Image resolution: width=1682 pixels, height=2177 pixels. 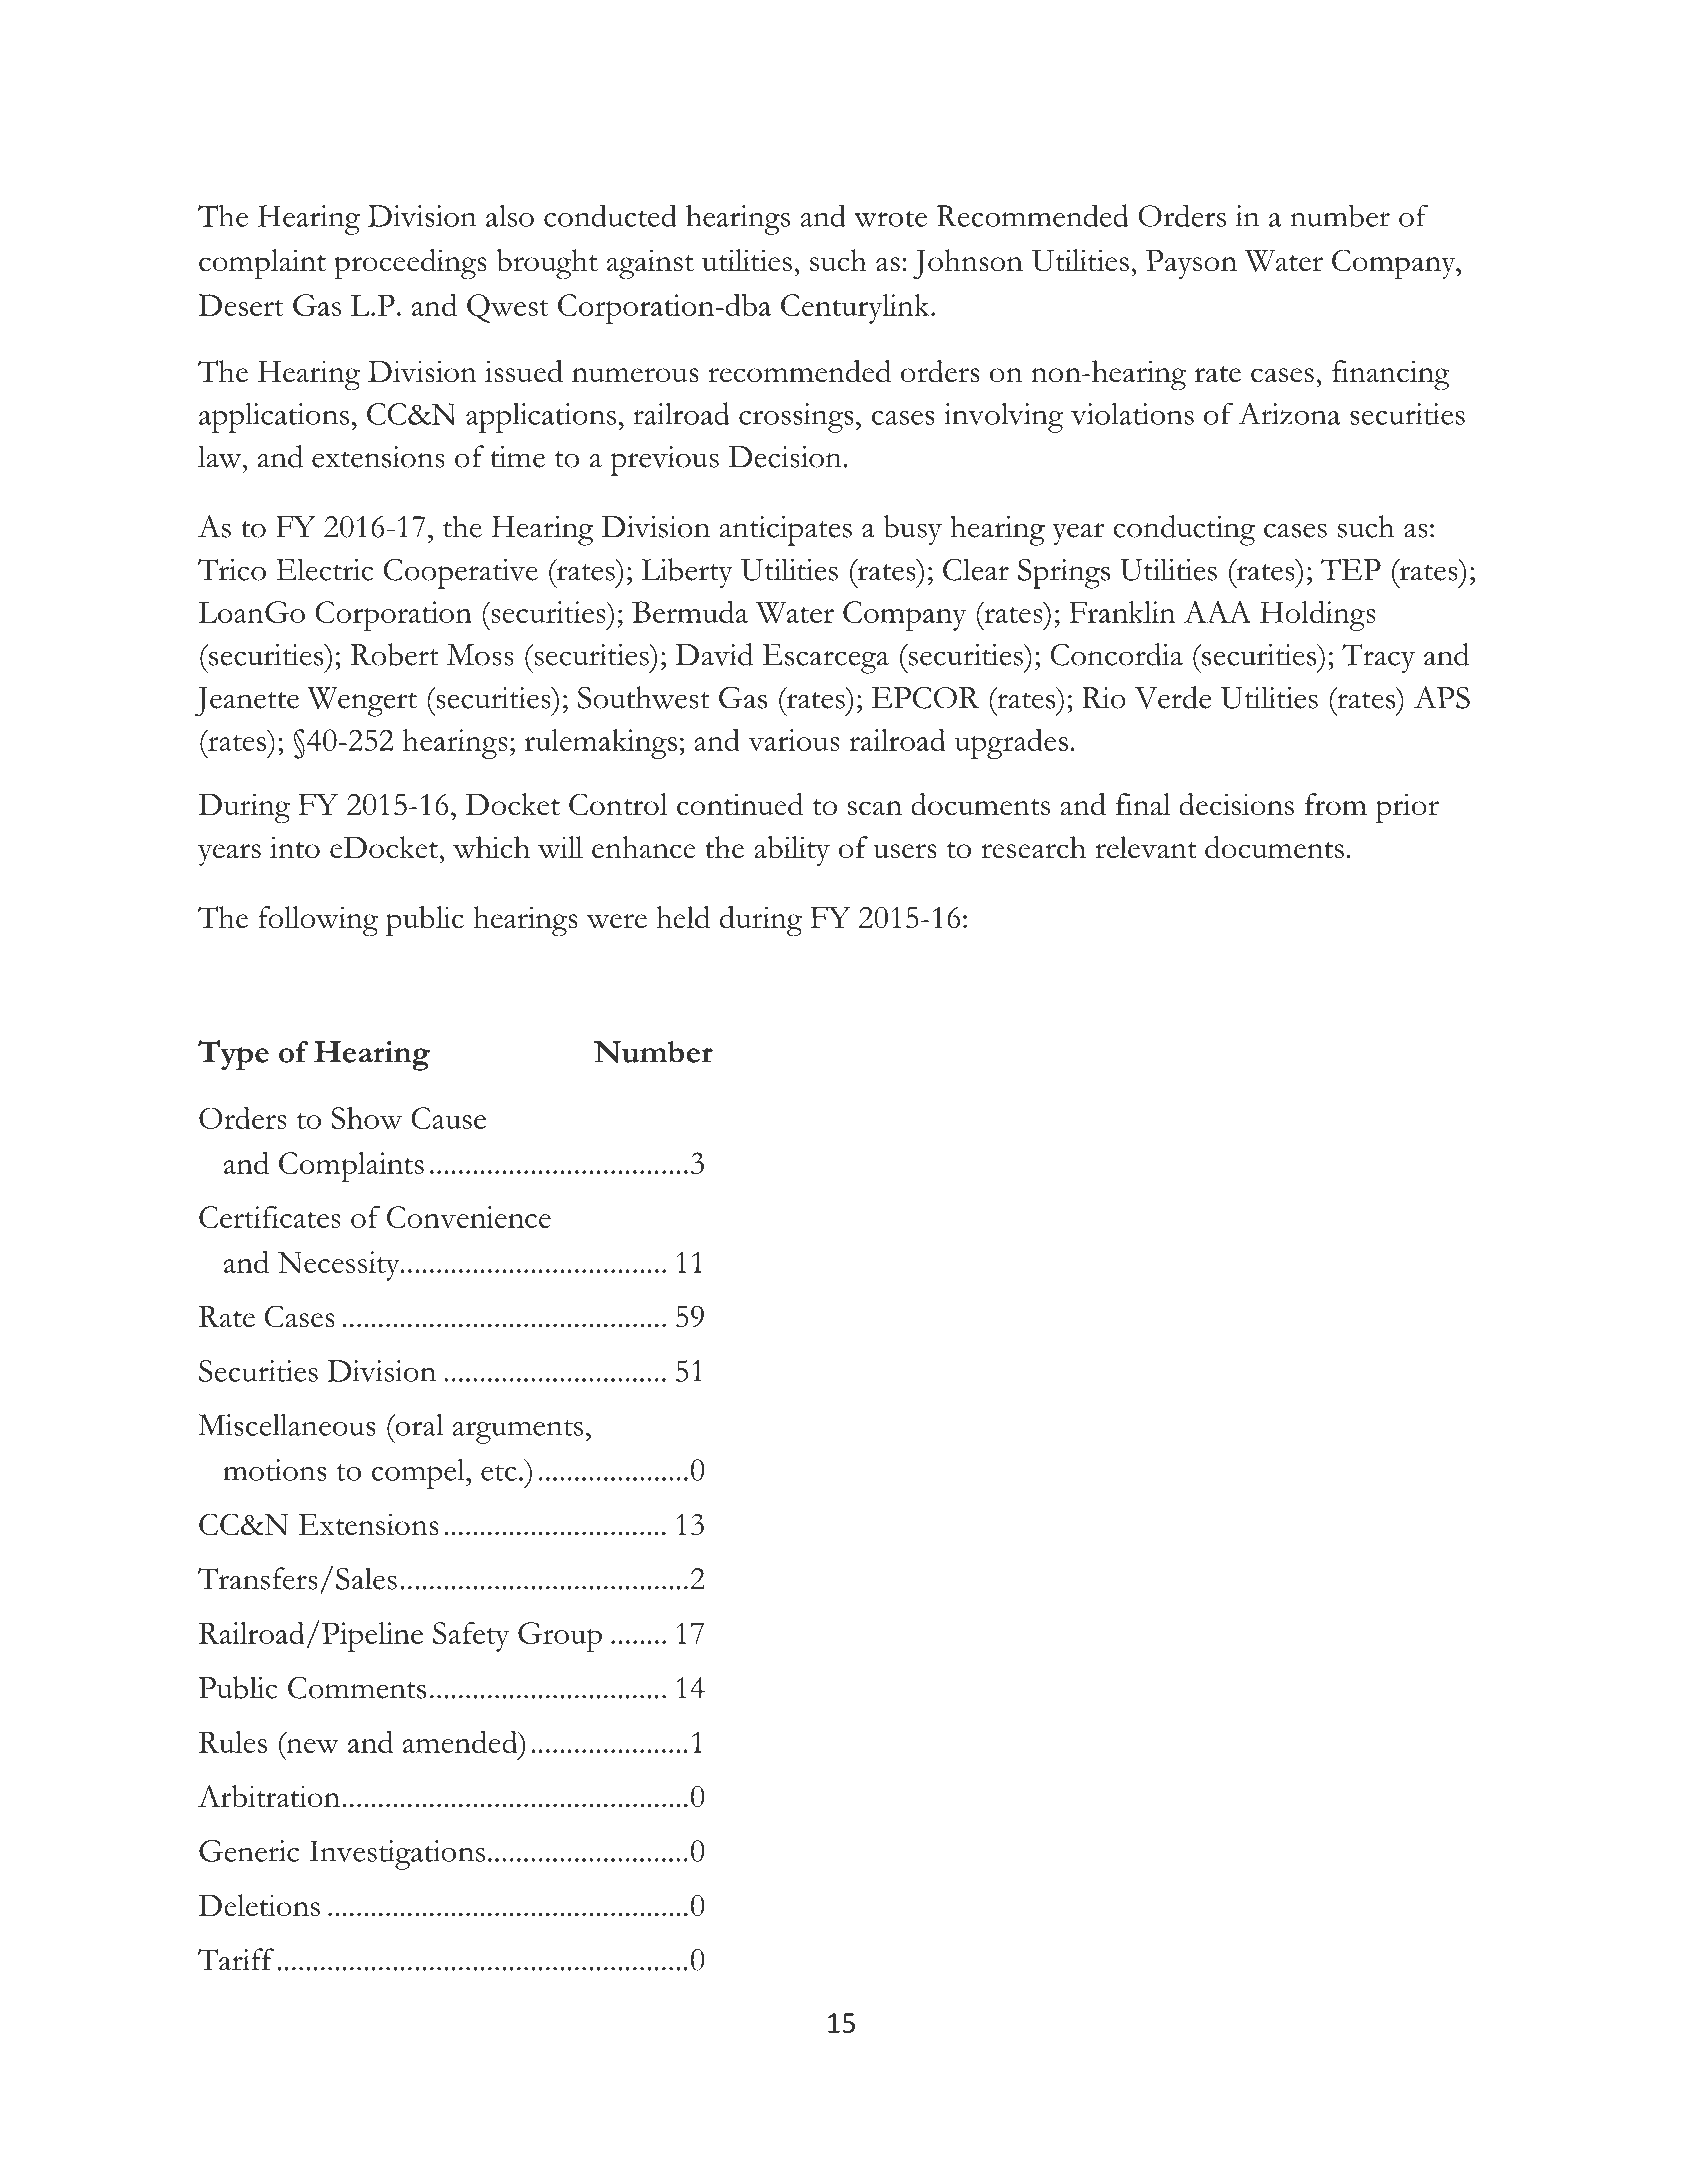 What do you see at coordinates (890, 218) in the screenshot?
I see `wrote` at bounding box center [890, 218].
